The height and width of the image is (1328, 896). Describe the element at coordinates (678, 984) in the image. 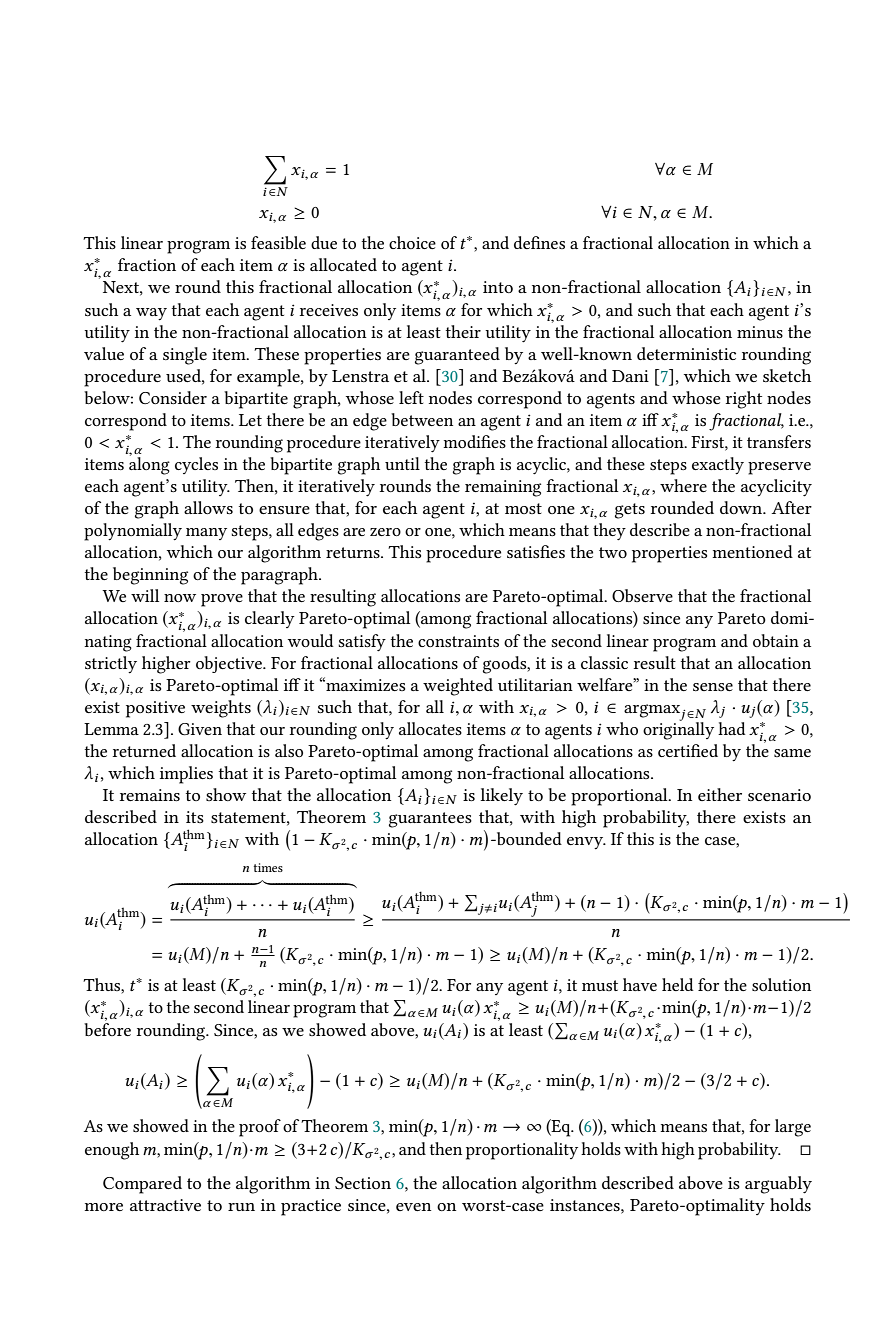

I see `held` at that location.
